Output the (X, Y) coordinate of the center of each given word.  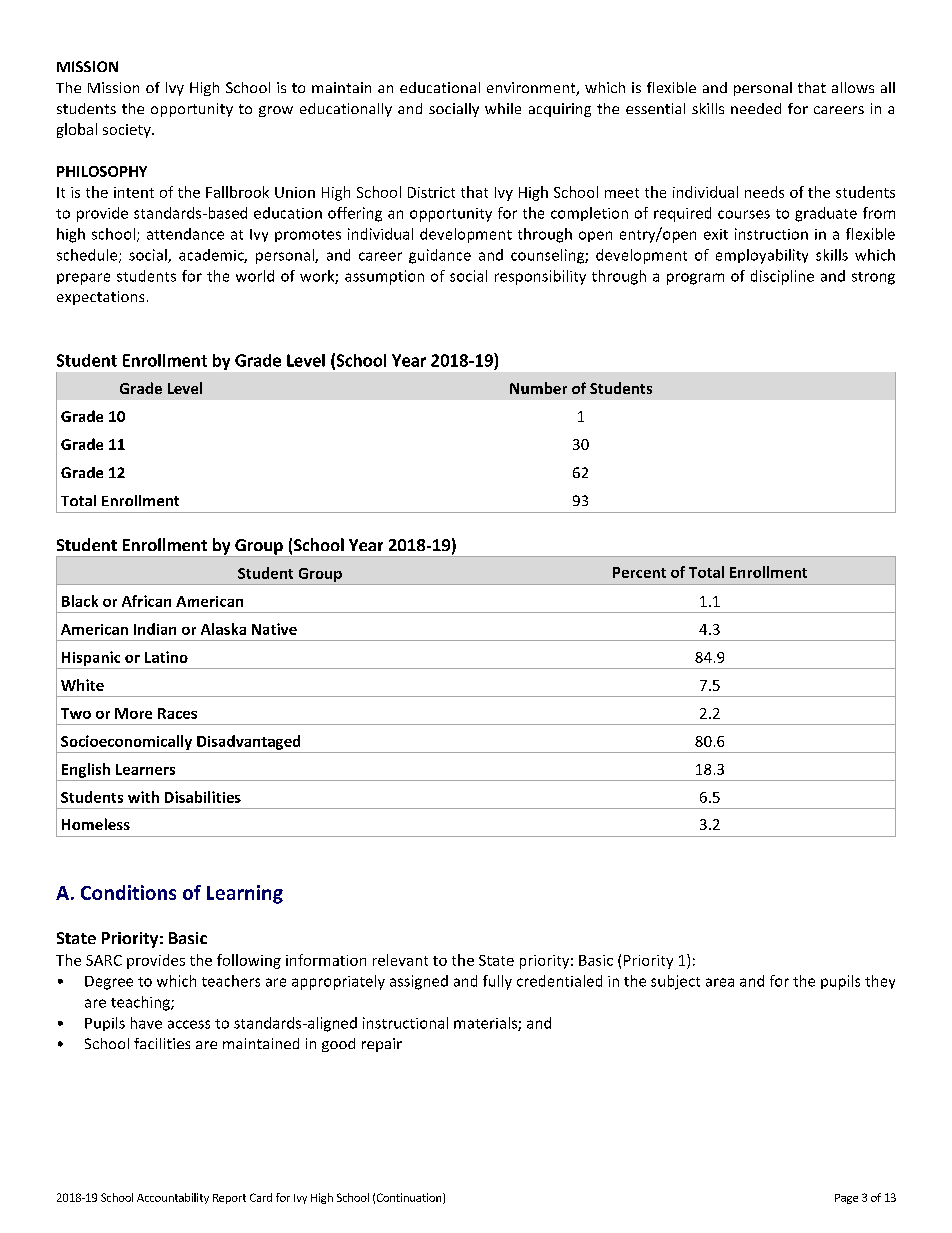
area (720, 982)
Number (538, 388)
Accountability (173, 1198)
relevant (400, 960)
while (503, 108)
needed (756, 108)
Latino (166, 657)
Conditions (128, 892)
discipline (782, 277)
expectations (100, 298)
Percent (639, 572)
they (880, 982)
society (128, 131)
